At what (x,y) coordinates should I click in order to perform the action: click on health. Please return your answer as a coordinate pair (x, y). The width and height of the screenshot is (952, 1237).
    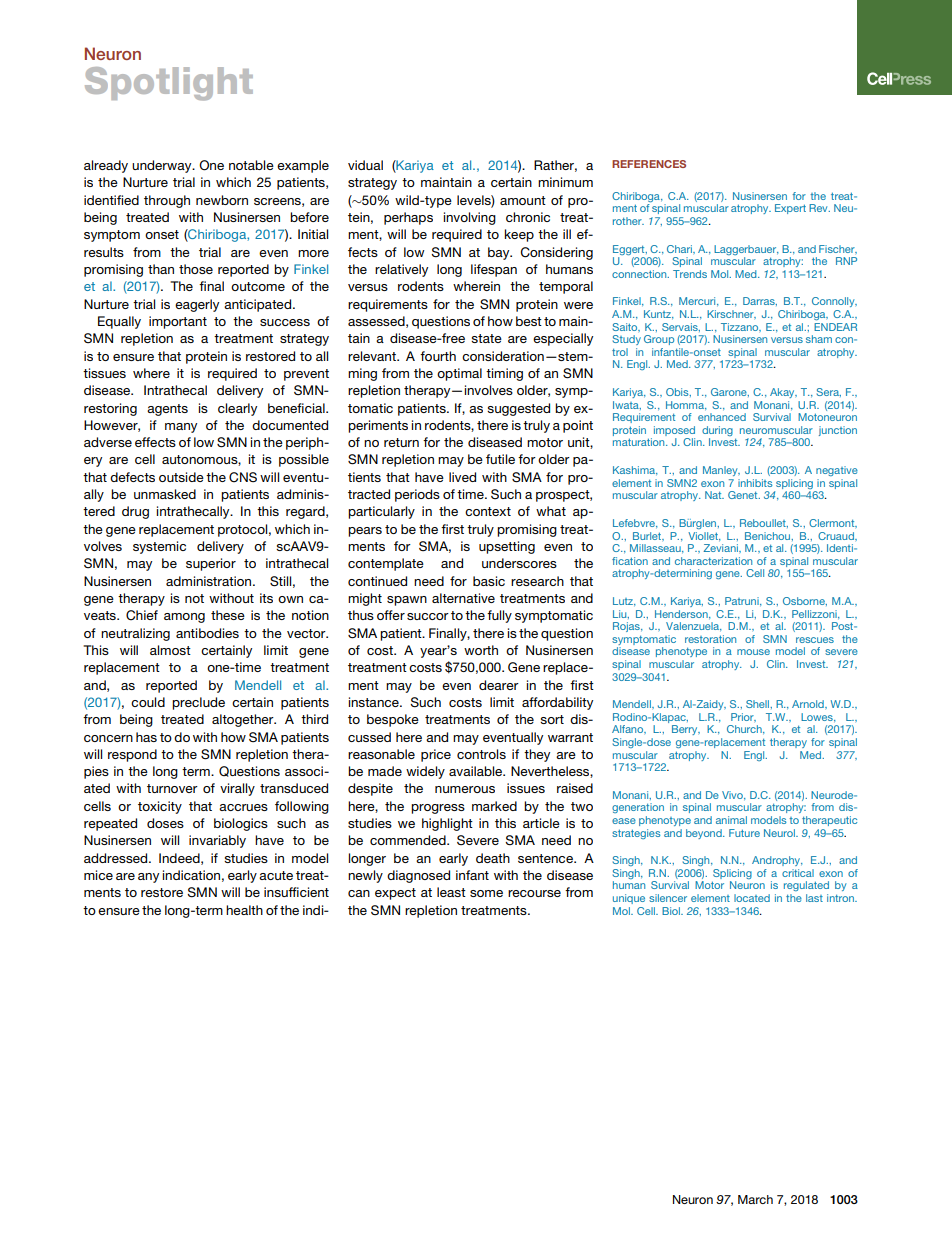
    Looking at the image, I should click on (244, 910).
